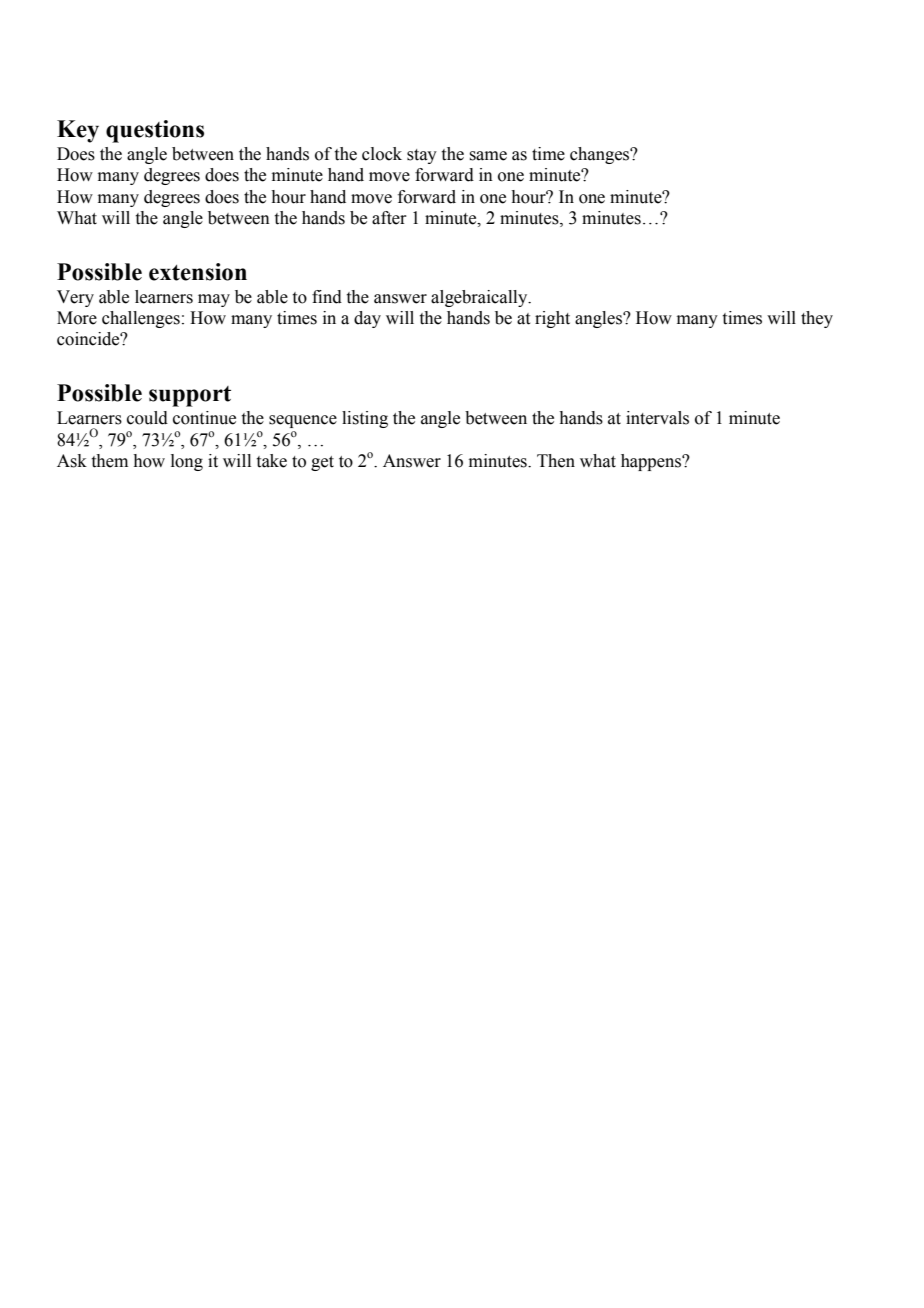 The height and width of the page is (1308, 924). What do you see at coordinates (214, 300) in the page?
I see `may` at bounding box center [214, 300].
